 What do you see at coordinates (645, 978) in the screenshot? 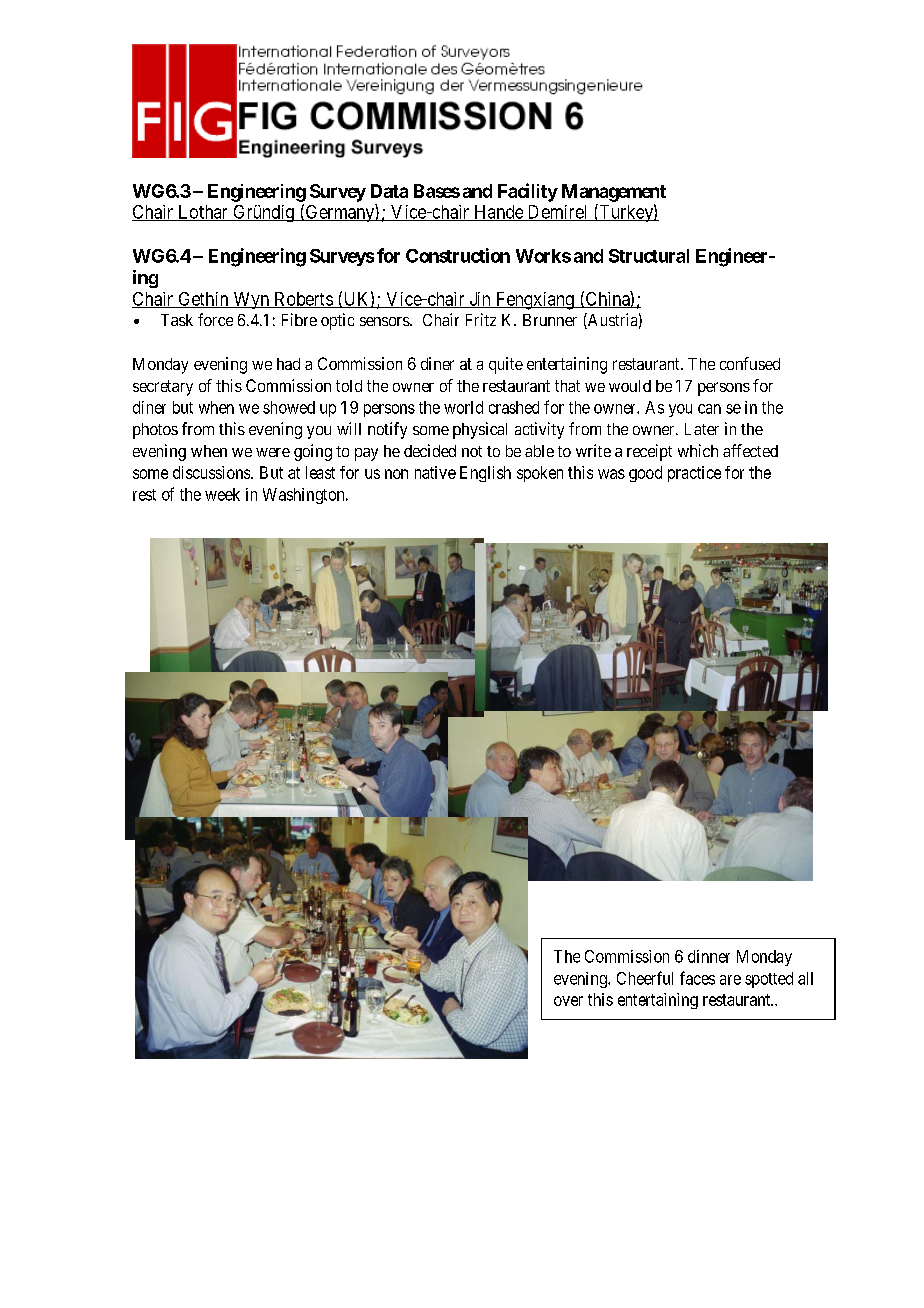
I see `Cheerful` at bounding box center [645, 978].
